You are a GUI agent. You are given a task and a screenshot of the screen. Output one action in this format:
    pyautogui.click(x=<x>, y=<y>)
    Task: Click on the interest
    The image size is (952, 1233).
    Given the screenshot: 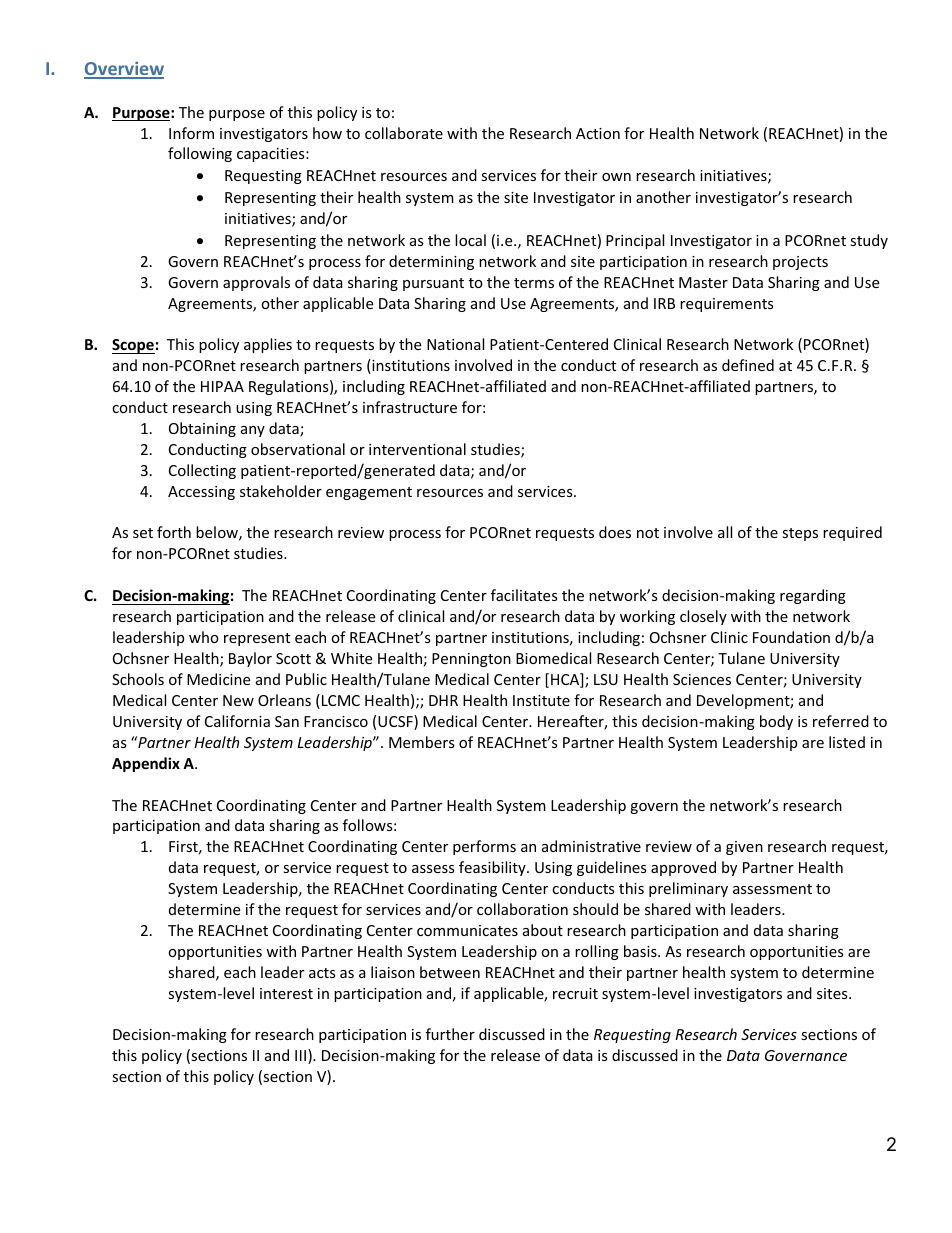 What is the action you would take?
    pyautogui.click(x=286, y=993)
